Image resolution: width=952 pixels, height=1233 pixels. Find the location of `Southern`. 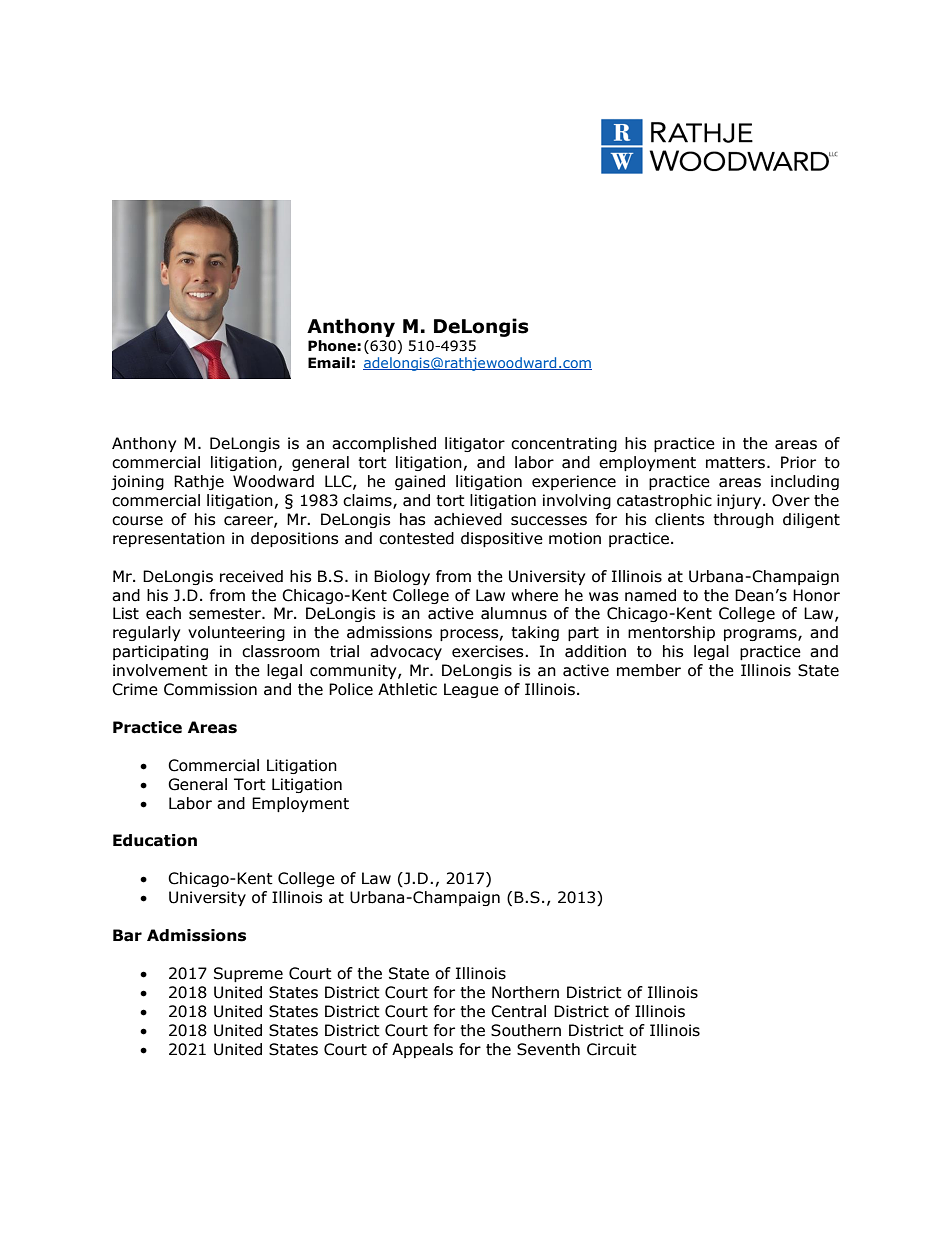

Southern is located at coordinates (526, 1030).
